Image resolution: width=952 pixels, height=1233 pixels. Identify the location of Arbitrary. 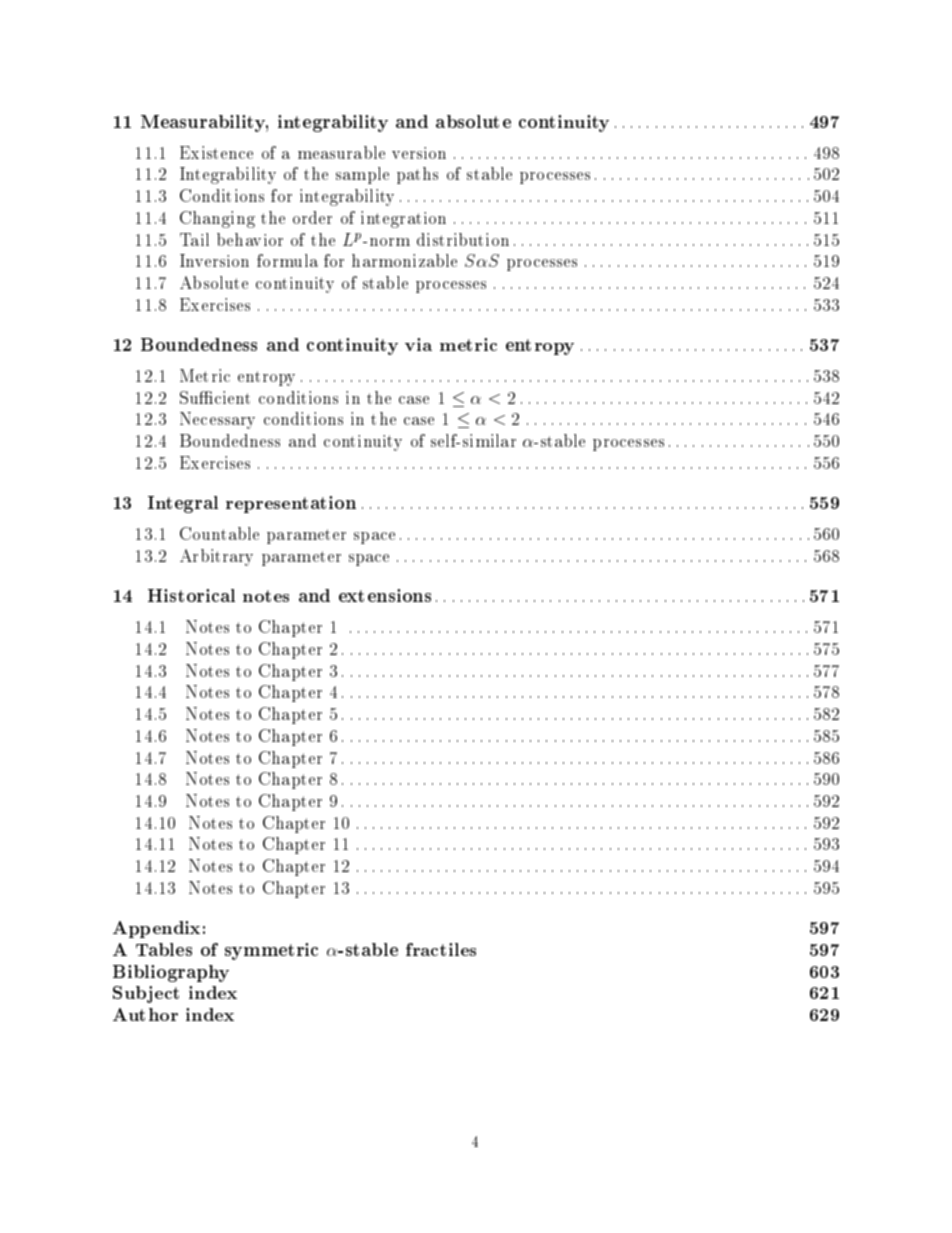
(216, 557).
